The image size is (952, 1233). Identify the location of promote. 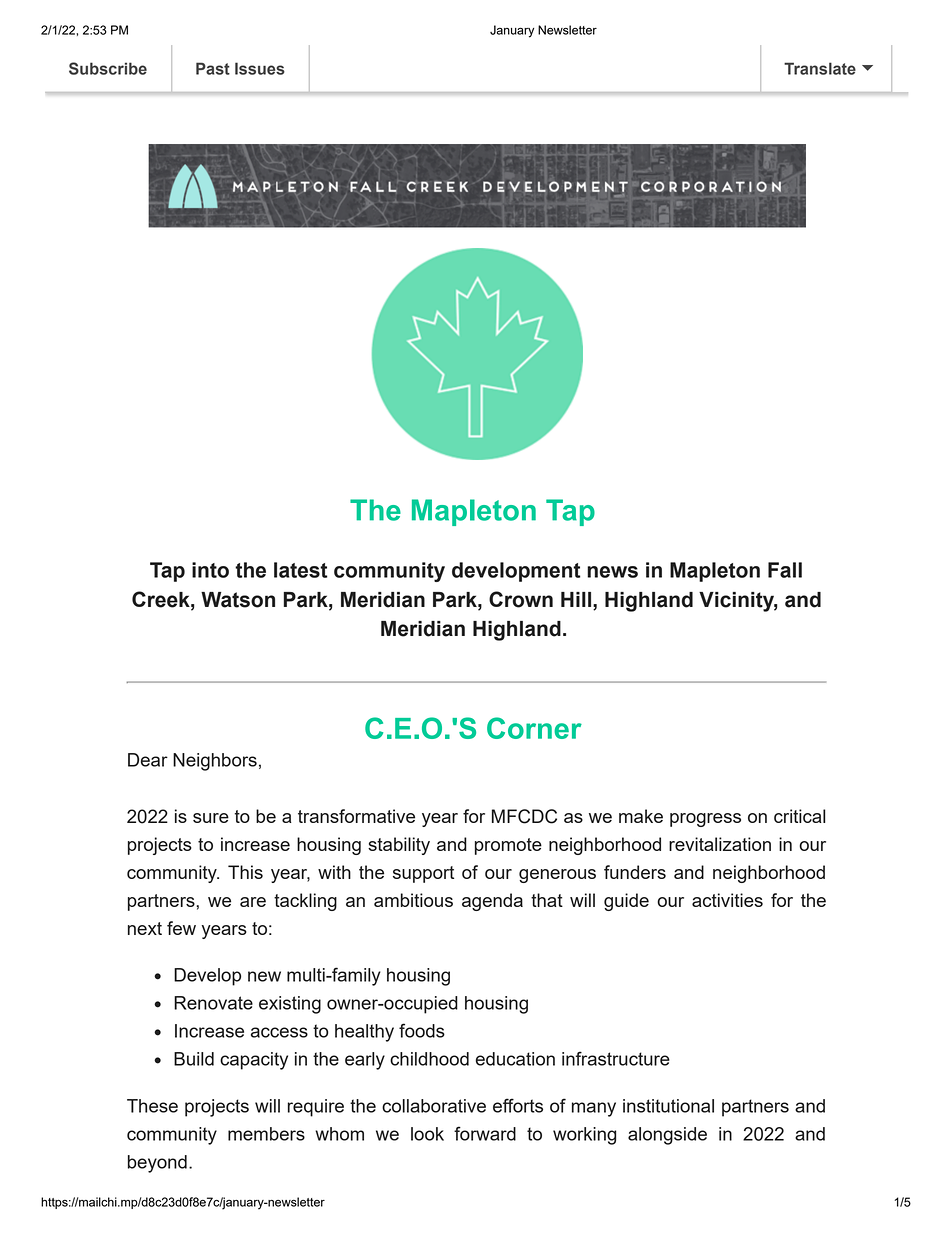
(508, 846).
